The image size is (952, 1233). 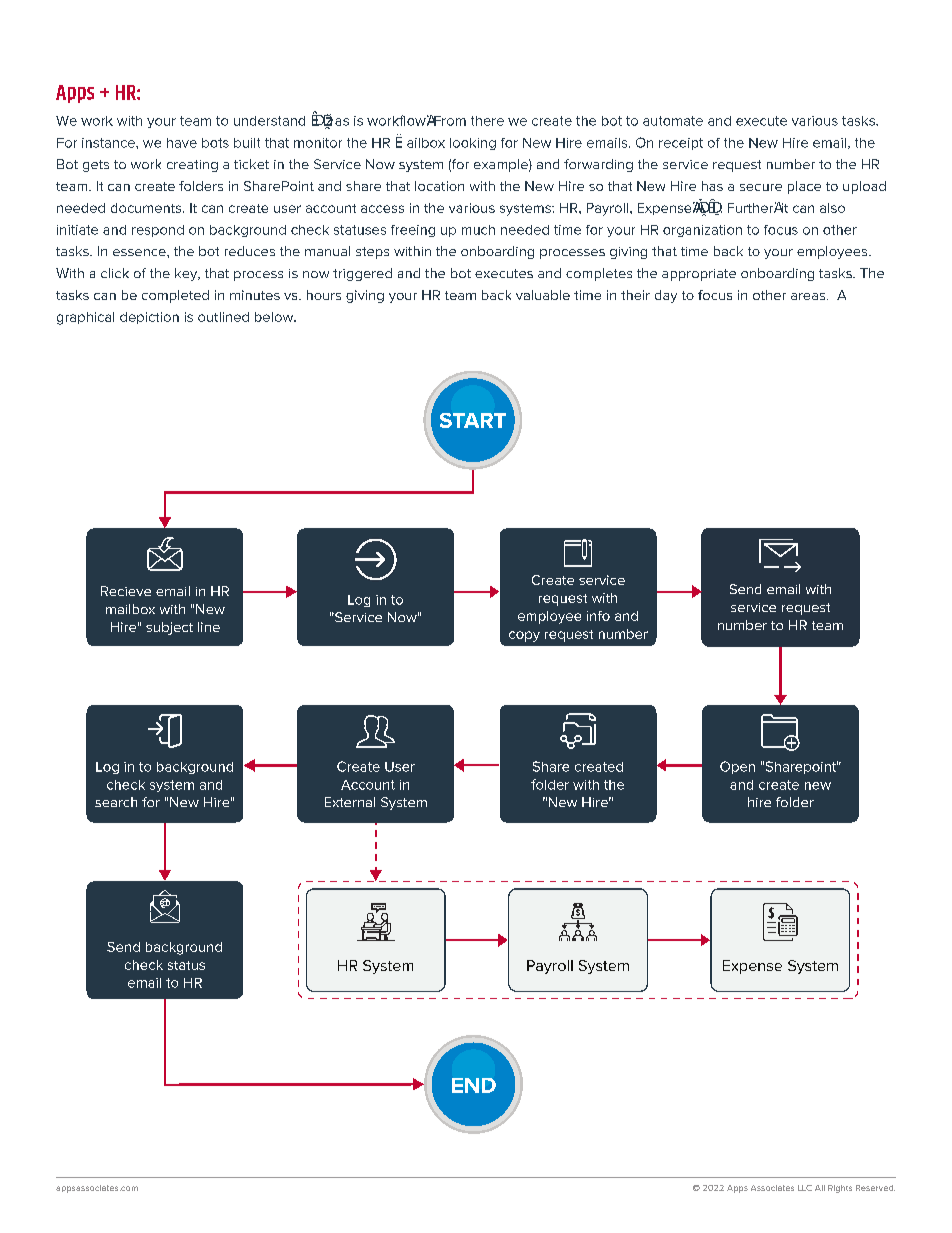 What do you see at coordinates (737, 767) in the image?
I see `Open` at bounding box center [737, 767].
